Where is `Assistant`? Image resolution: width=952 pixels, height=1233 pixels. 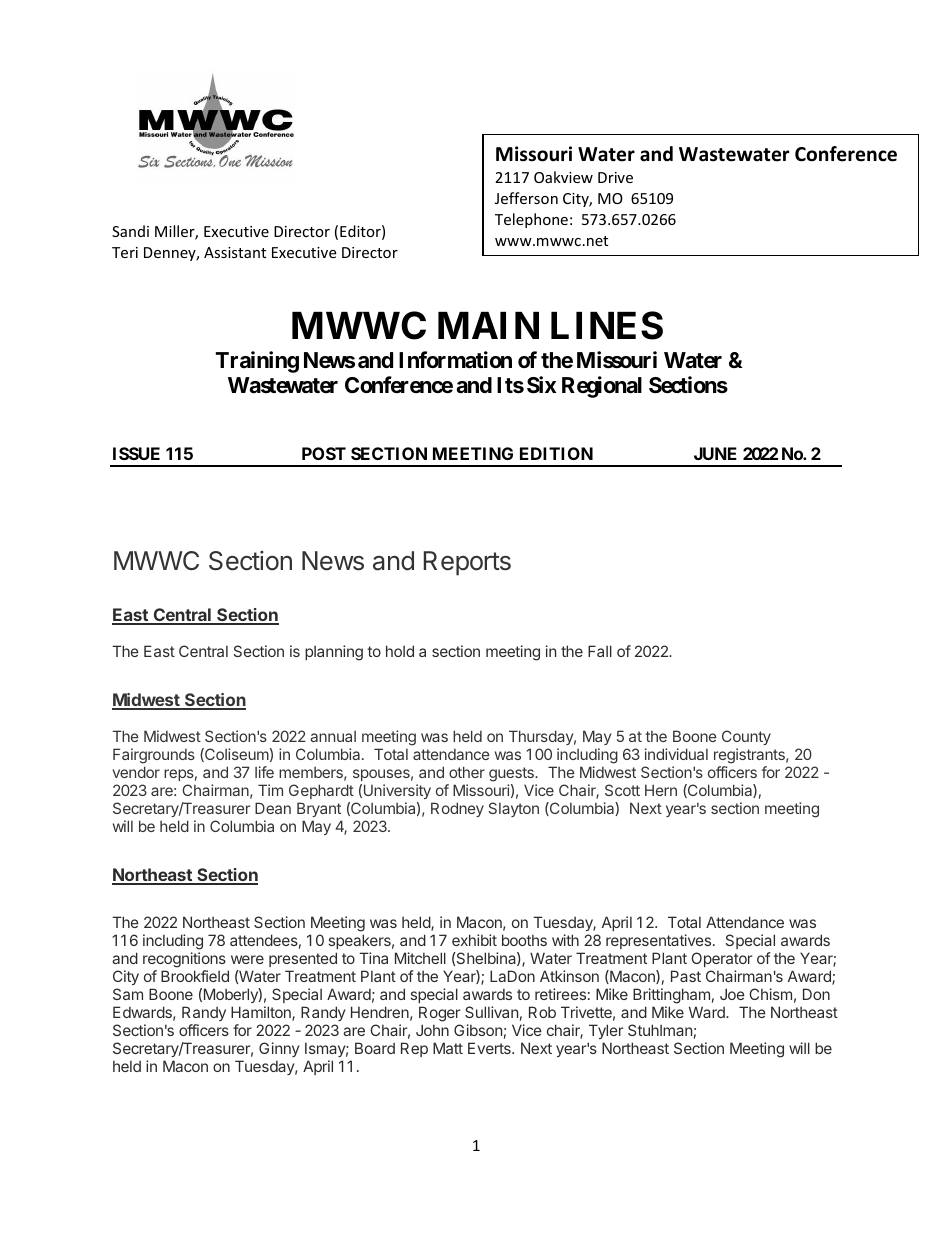
Assistant is located at coordinates (235, 252).
